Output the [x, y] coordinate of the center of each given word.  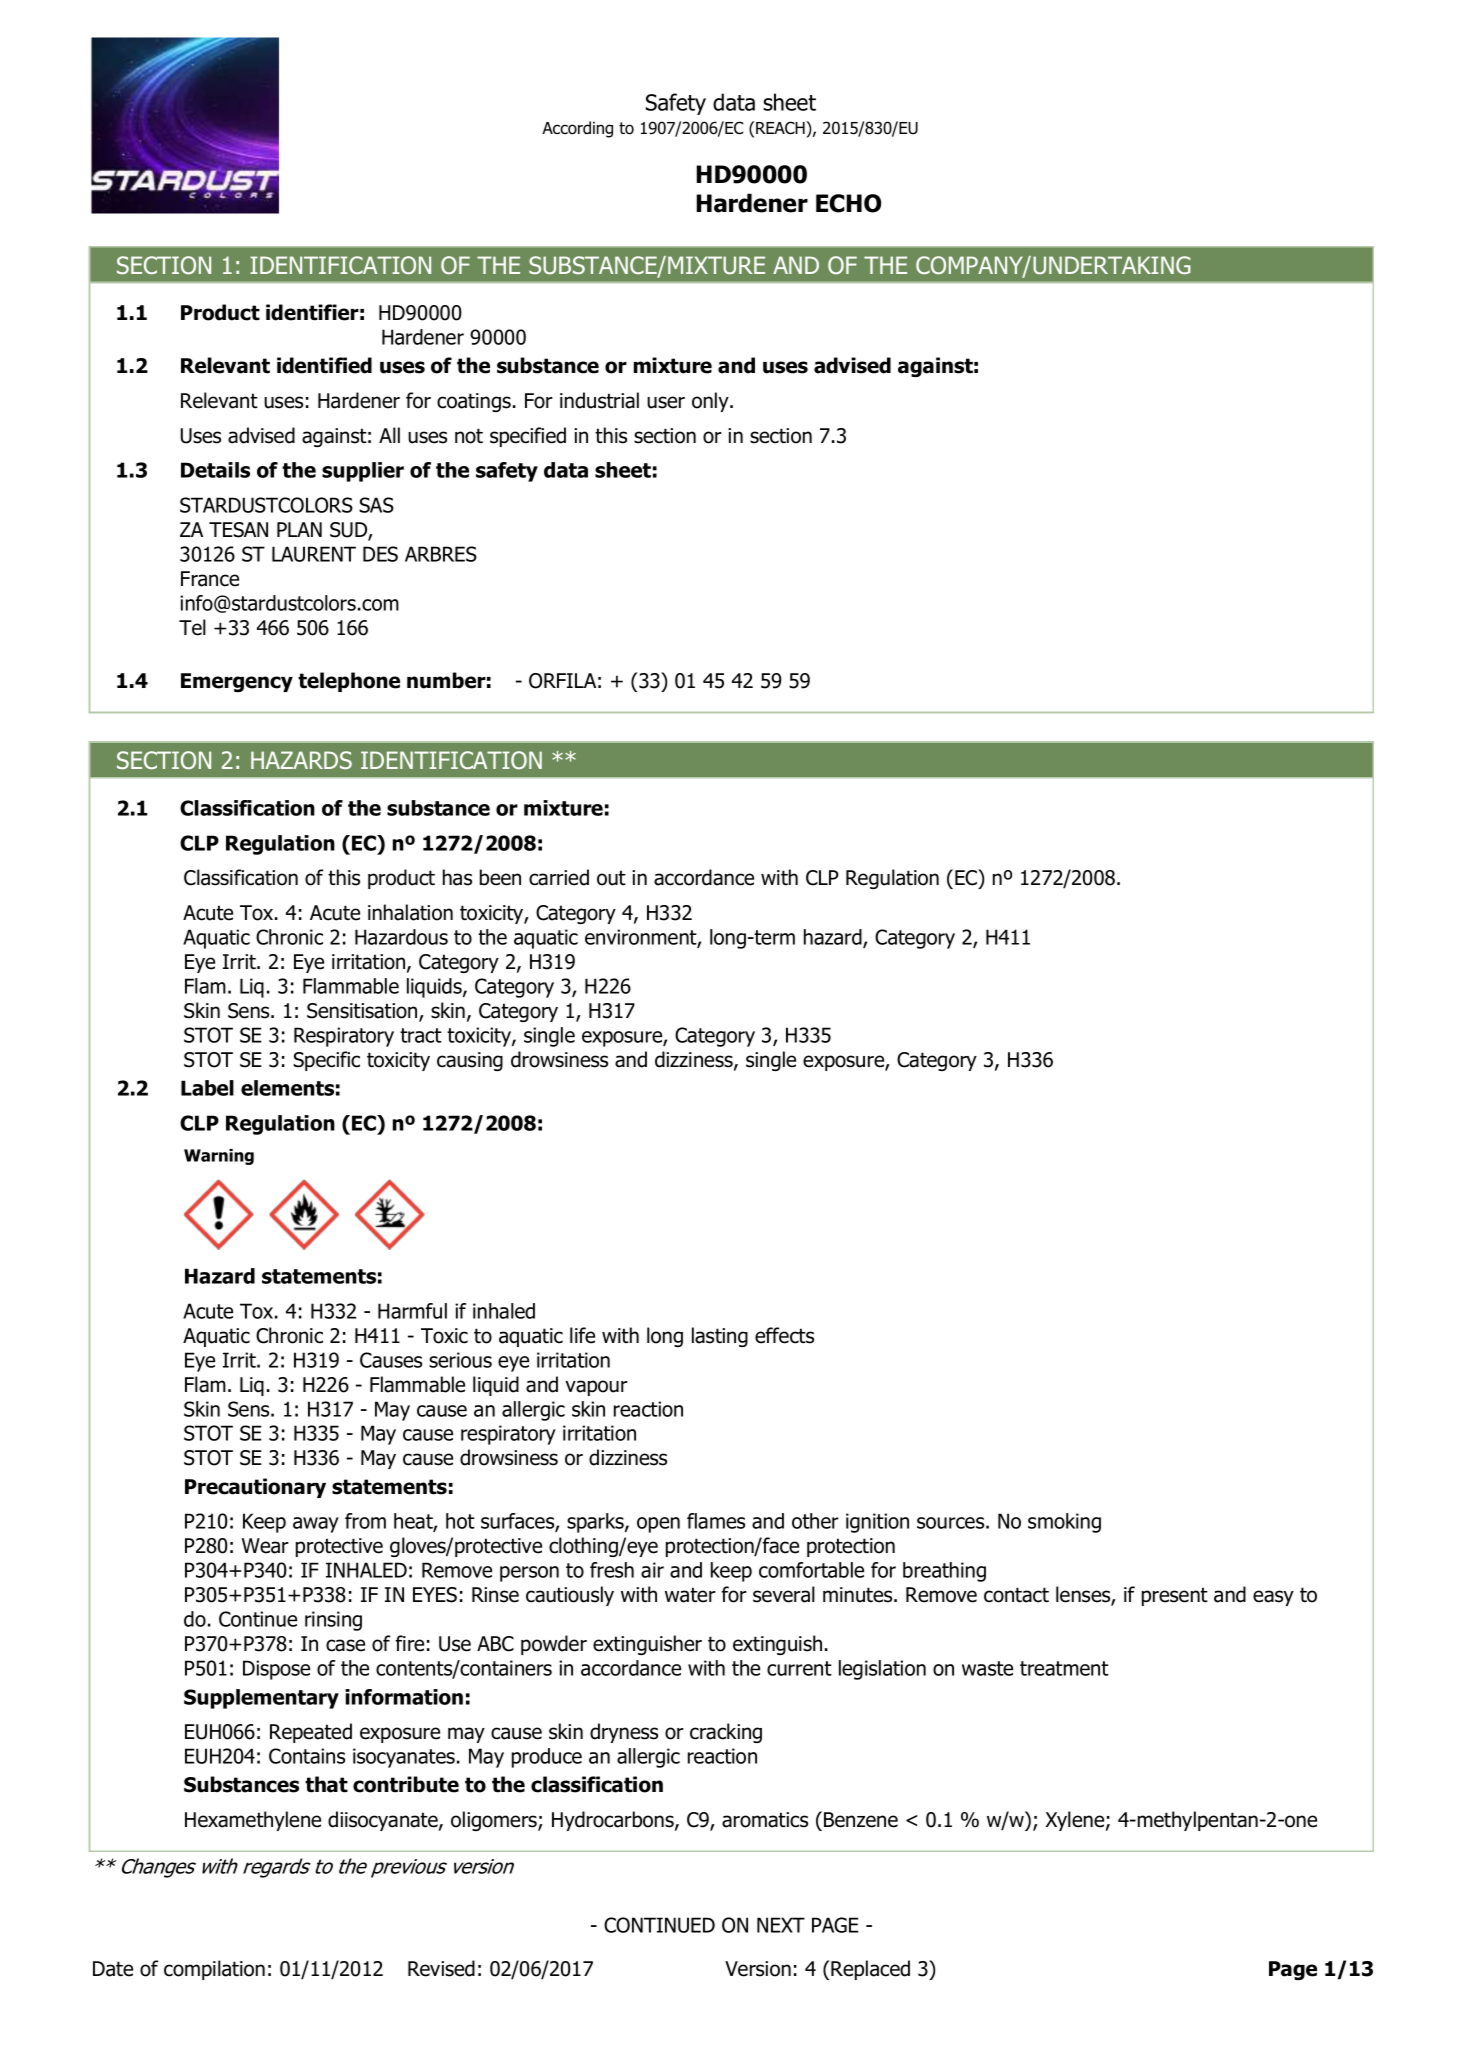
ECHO [848, 203]
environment [641, 938]
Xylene [1075, 1821]
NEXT [781, 1925]
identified [324, 365]
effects [784, 1335]
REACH [781, 128]
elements [287, 1088]
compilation [214, 1970]
